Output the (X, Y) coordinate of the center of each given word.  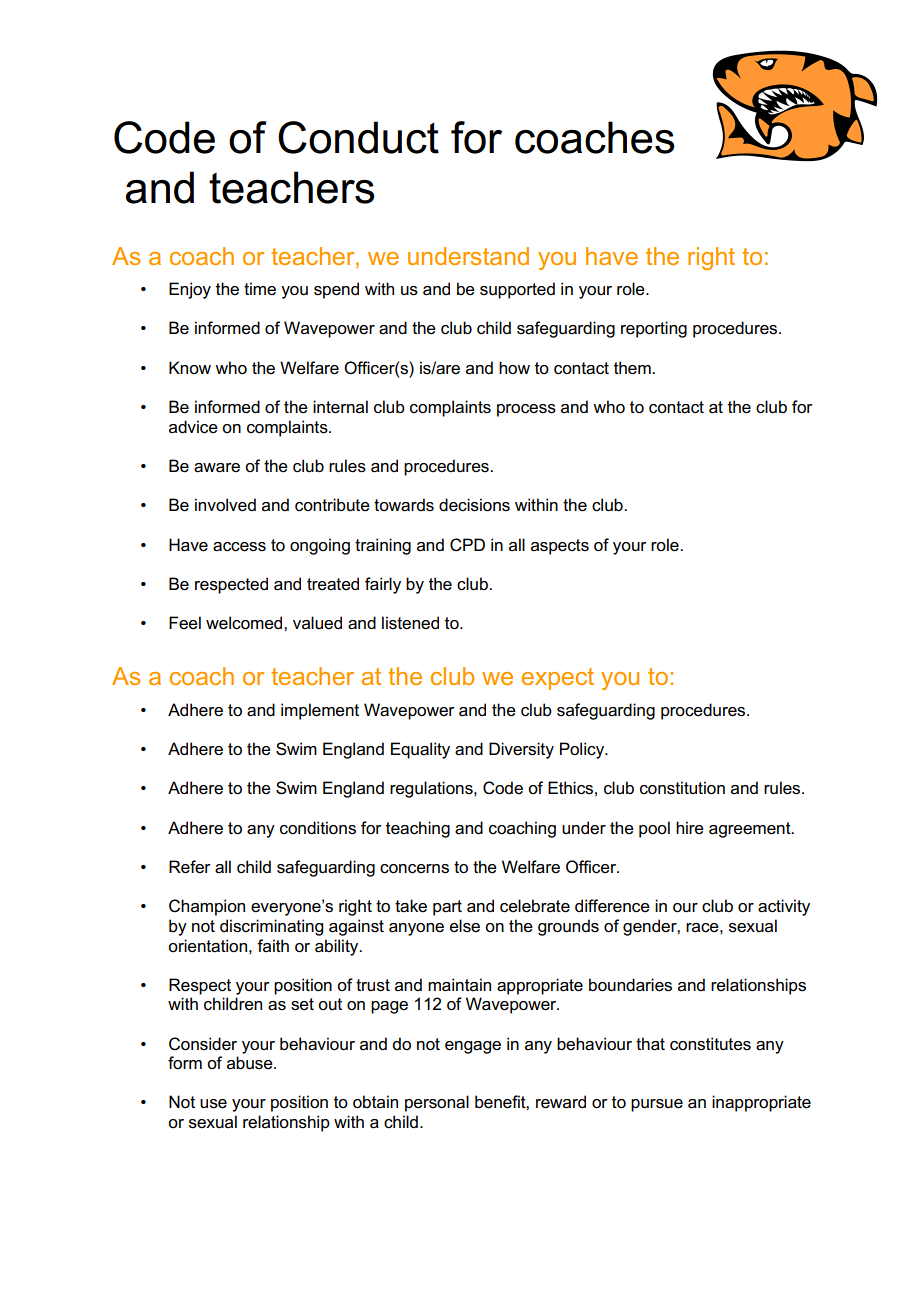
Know (190, 367)
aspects (560, 547)
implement (320, 711)
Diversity (521, 750)
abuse (251, 1063)
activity (784, 907)
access (239, 547)
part (447, 908)
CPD (467, 545)
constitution (682, 788)
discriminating (271, 927)
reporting (654, 329)
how (514, 368)
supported (517, 290)
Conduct (358, 137)
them (633, 368)
